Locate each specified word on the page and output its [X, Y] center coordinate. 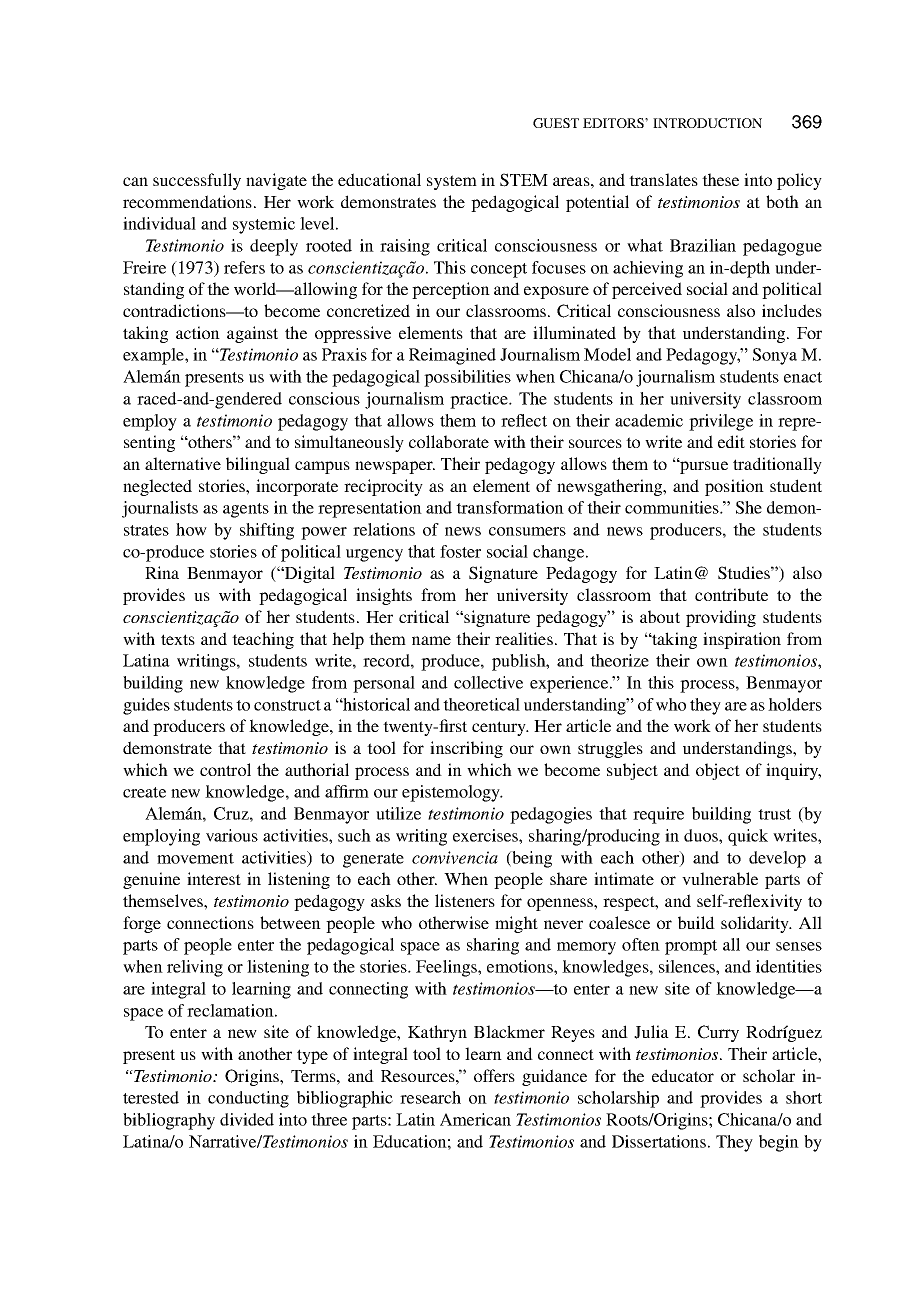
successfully [197, 181]
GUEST [556, 123]
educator [683, 1075]
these [720, 179]
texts [178, 639]
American [475, 1119]
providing [721, 618]
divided [247, 1119]
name [431, 640]
